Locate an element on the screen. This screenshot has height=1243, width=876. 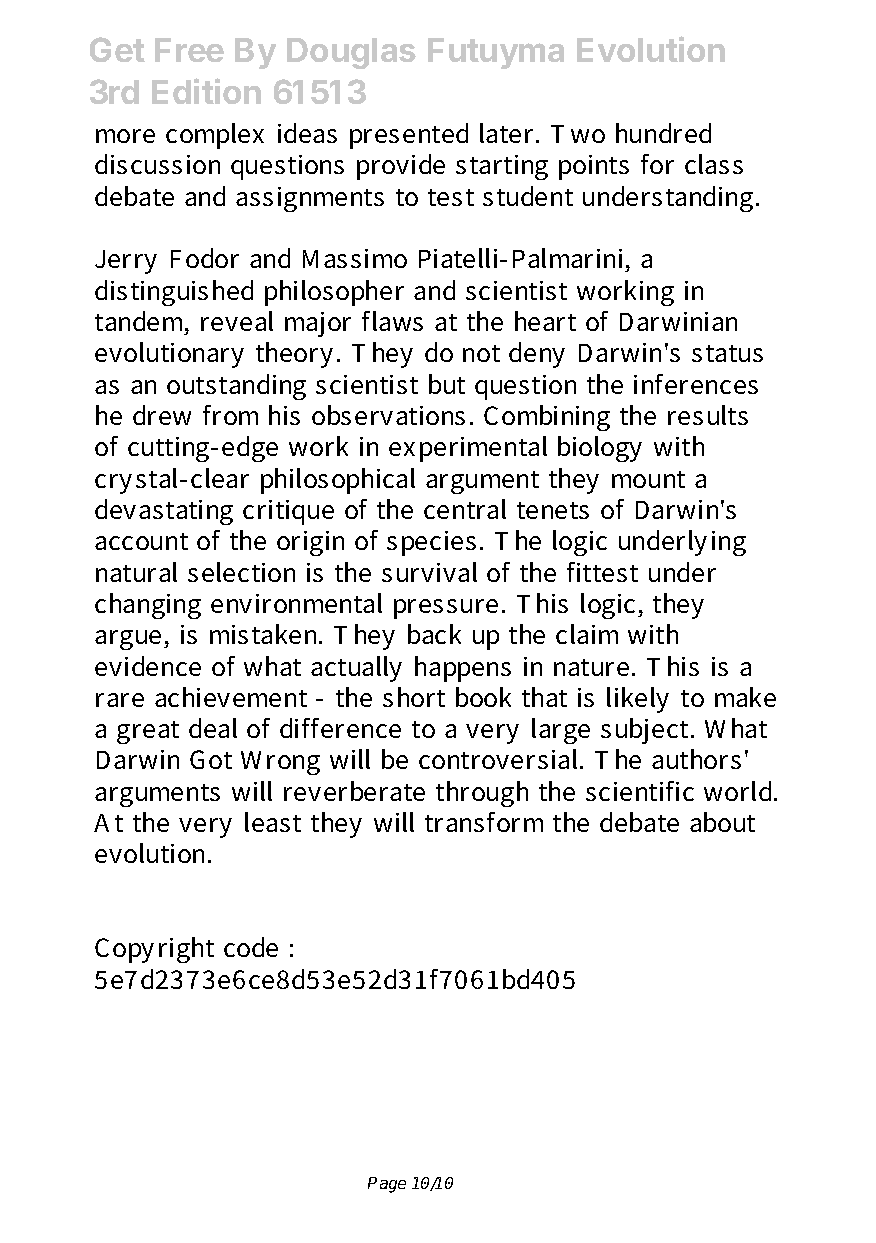
Page is located at coordinates (387, 1185).
